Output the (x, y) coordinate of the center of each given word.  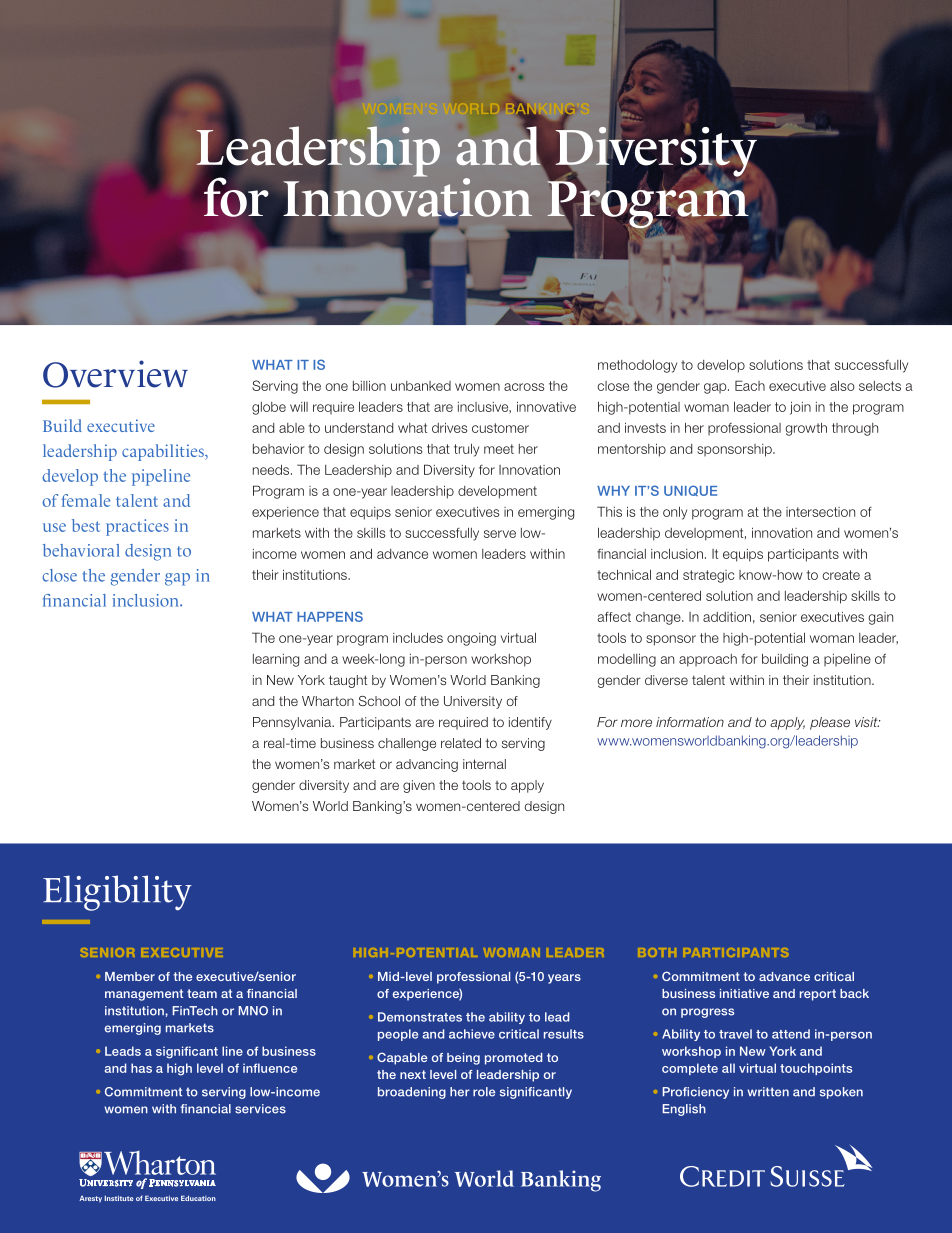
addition (727, 617)
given (419, 786)
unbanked (421, 386)
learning (276, 660)
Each (750, 385)
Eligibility (117, 893)
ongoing (471, 639)
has (141, 1068)
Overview (115, 374)
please (830, 723)
